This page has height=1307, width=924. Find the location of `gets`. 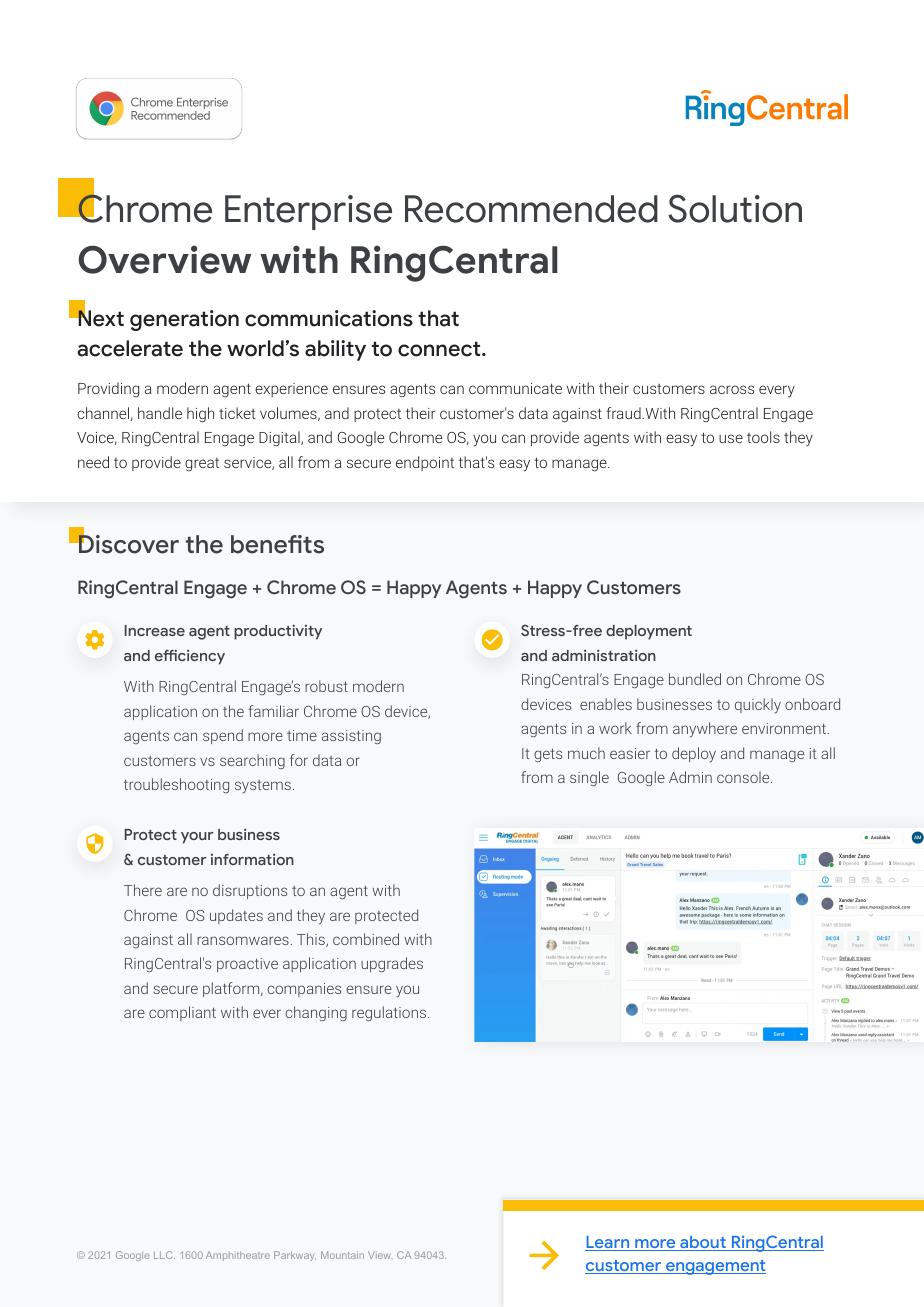

gets is located at coordinates (548, 755).
